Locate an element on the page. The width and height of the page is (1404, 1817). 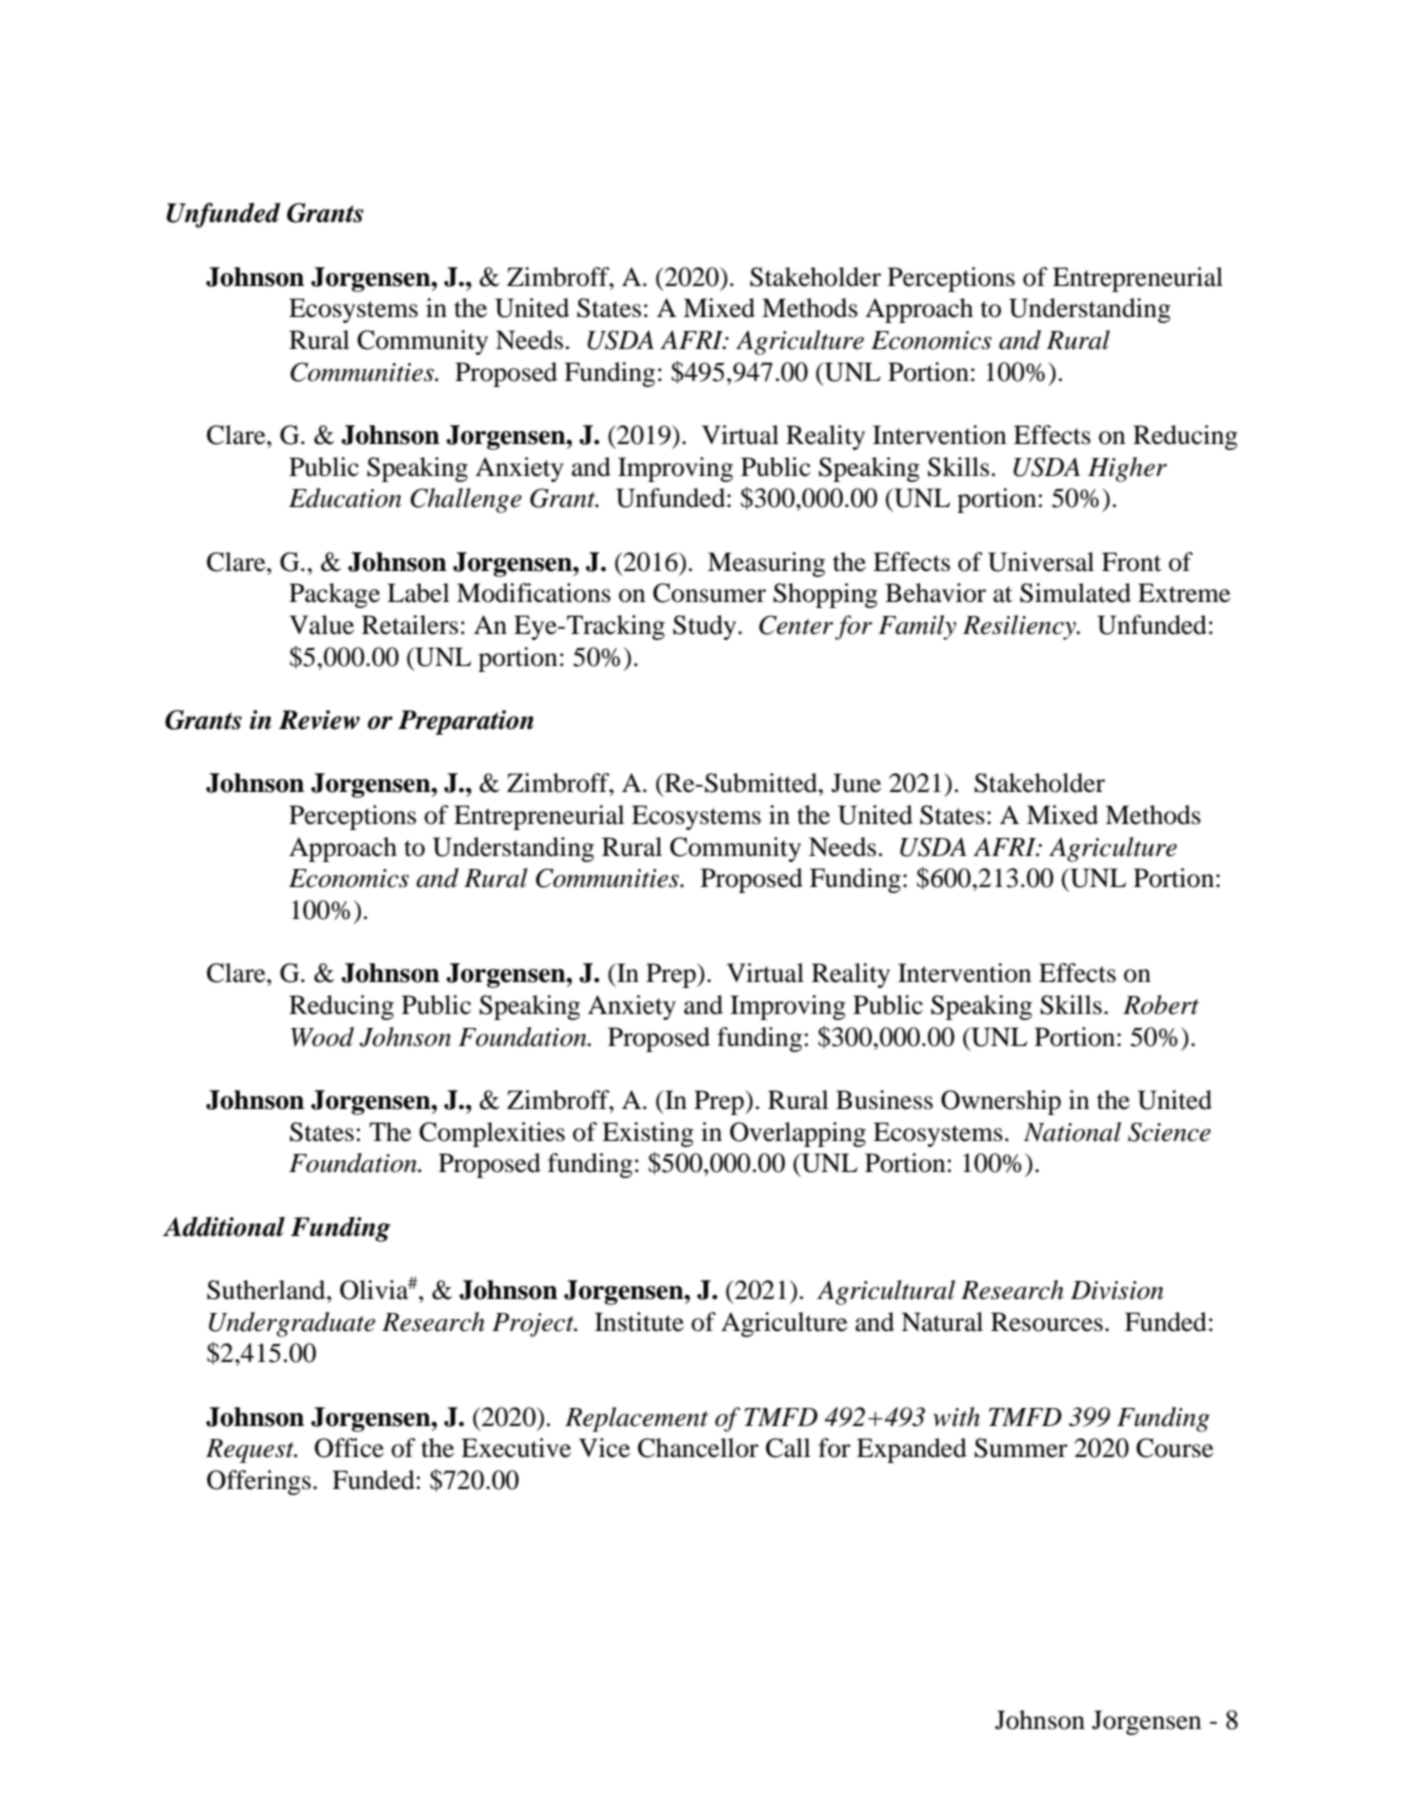
Office is located at coordinates (349, 1448).
